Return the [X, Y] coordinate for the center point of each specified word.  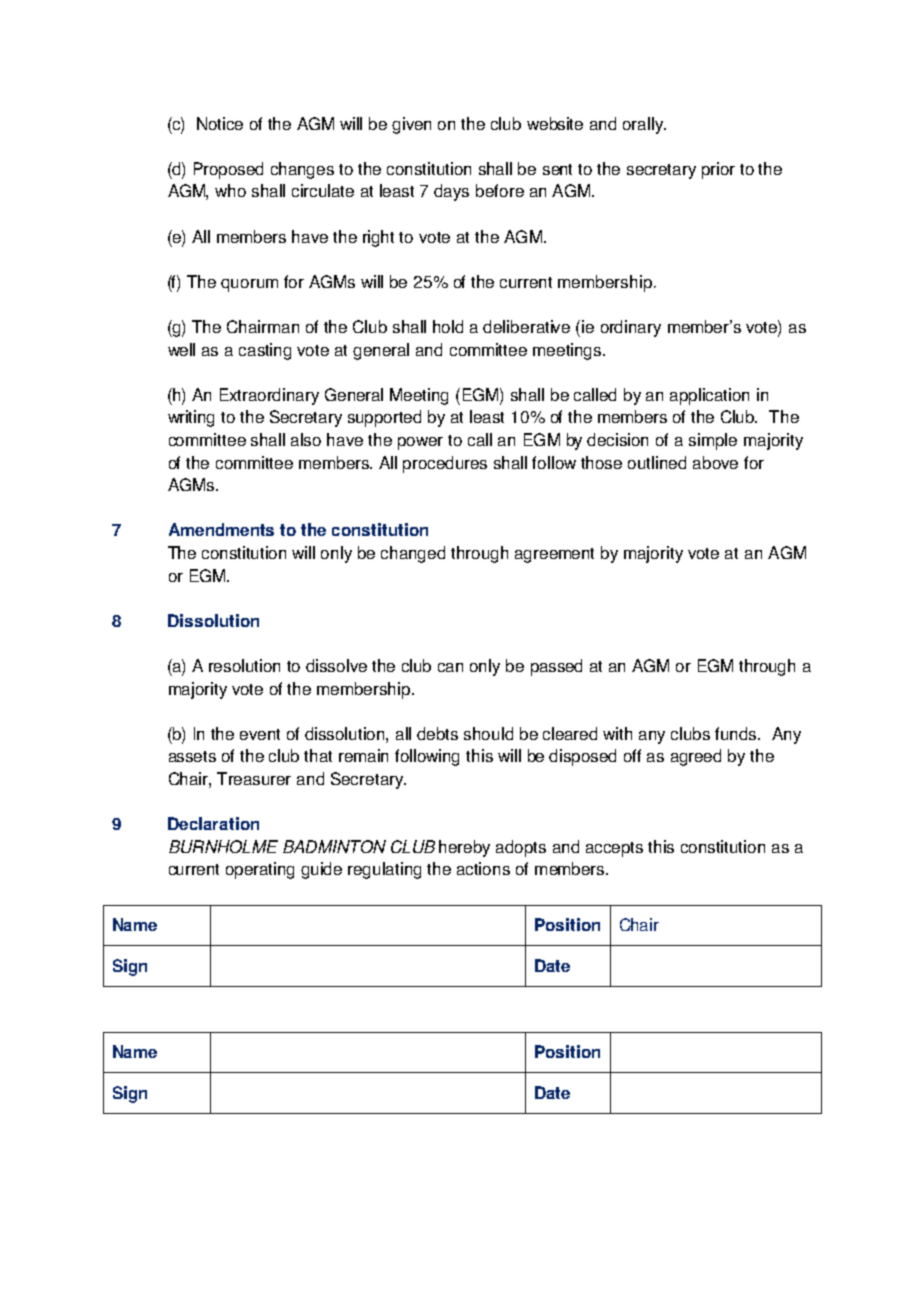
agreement [554, 555]
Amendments [221, 529]
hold [448, 326]
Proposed [228, 170]
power [420, 443]
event [260, 734]
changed [413, 554]
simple [713, 441]
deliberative [526, 326]
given [411, 125]
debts [437, 733]
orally [644, 125]
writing [191, 418]
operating [260, 870]
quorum [249, 285]
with [617, 733]
